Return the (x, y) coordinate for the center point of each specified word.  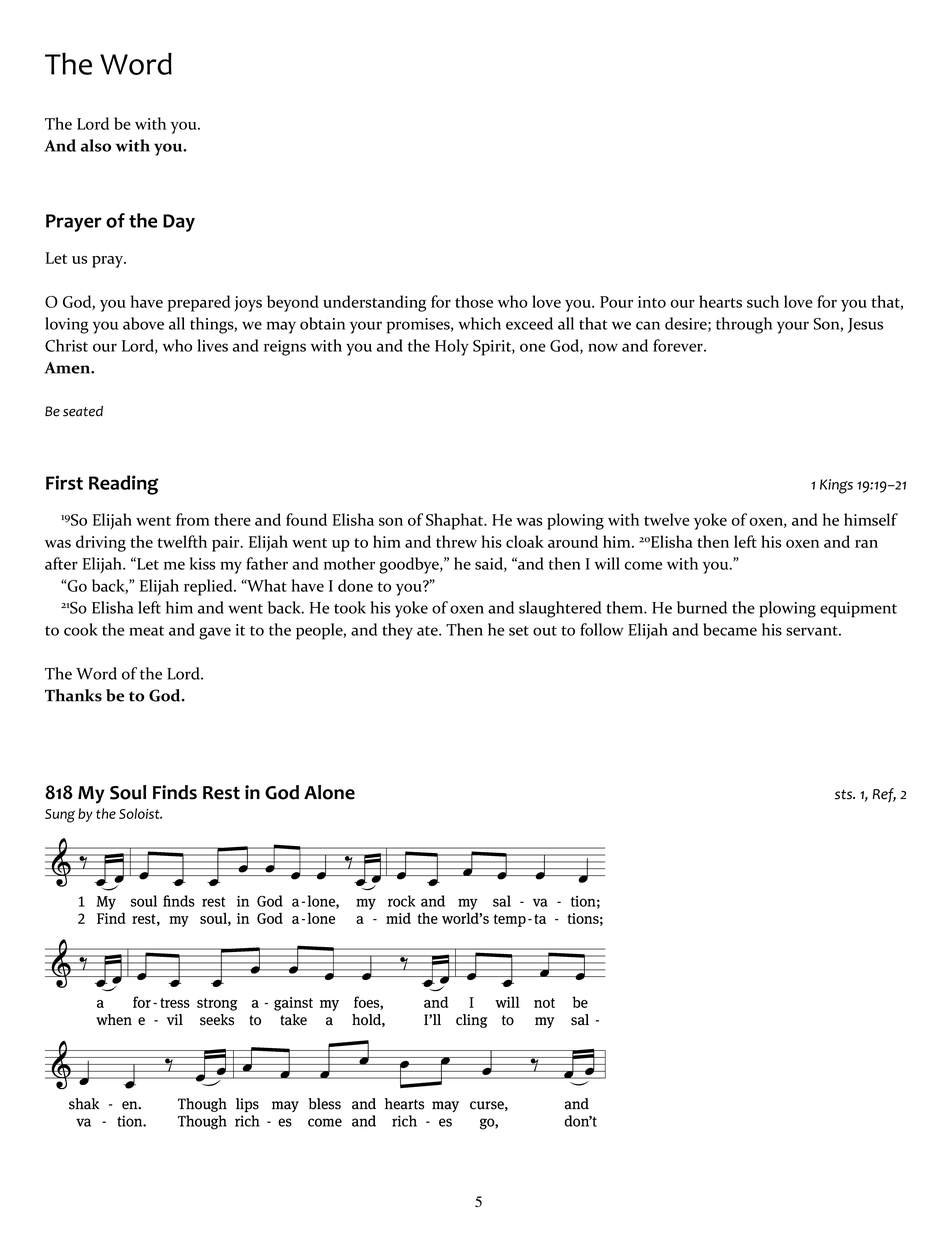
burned (702, 607)
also (96, 145)
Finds (175, 792)
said (490, 564)
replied (209, 587)
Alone (329, 792)
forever (679, 345)
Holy (452, 347)
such (763, 301)
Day (179, 223)
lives (212, 345)
